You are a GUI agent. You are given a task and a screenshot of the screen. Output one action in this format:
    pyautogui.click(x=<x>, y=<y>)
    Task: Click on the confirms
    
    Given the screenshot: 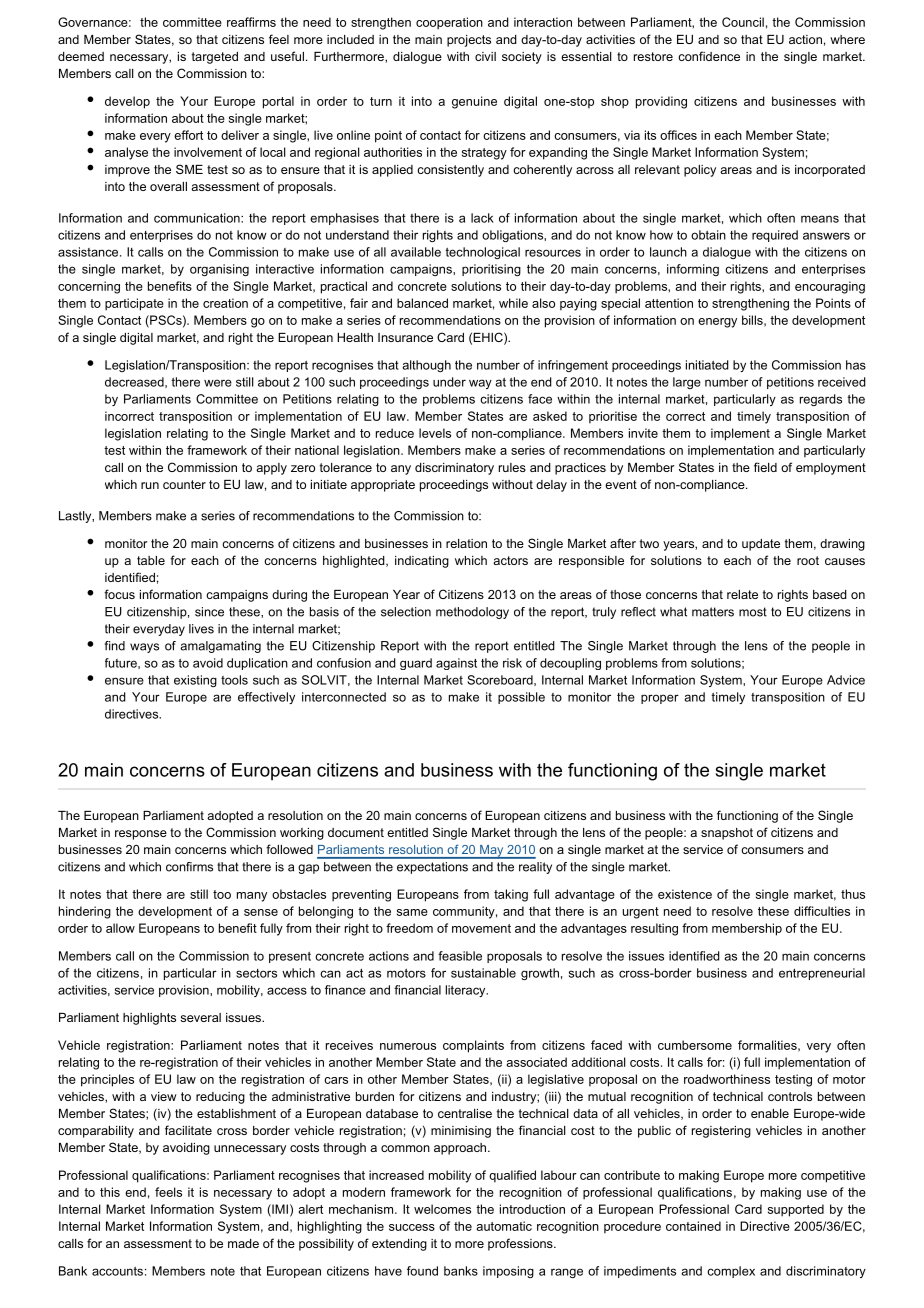 What is the action you would take?
    pyautogui.click(x=189, y=867)
